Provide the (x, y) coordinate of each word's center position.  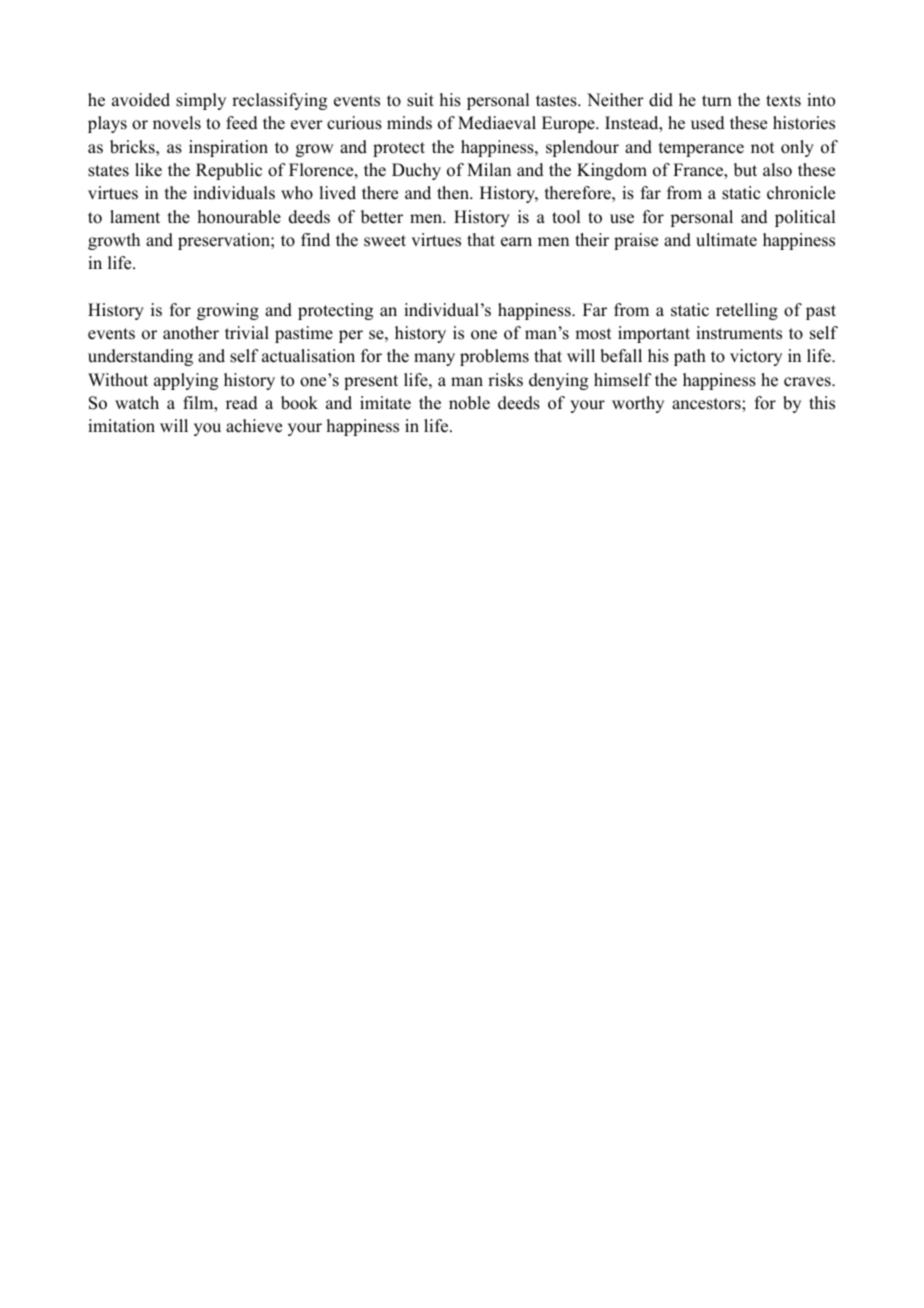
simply (201, 101)
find (315, 240)
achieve (254, 426)
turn (717, 101)
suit (420, 100)
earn (516, 242)
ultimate (726, 240)
